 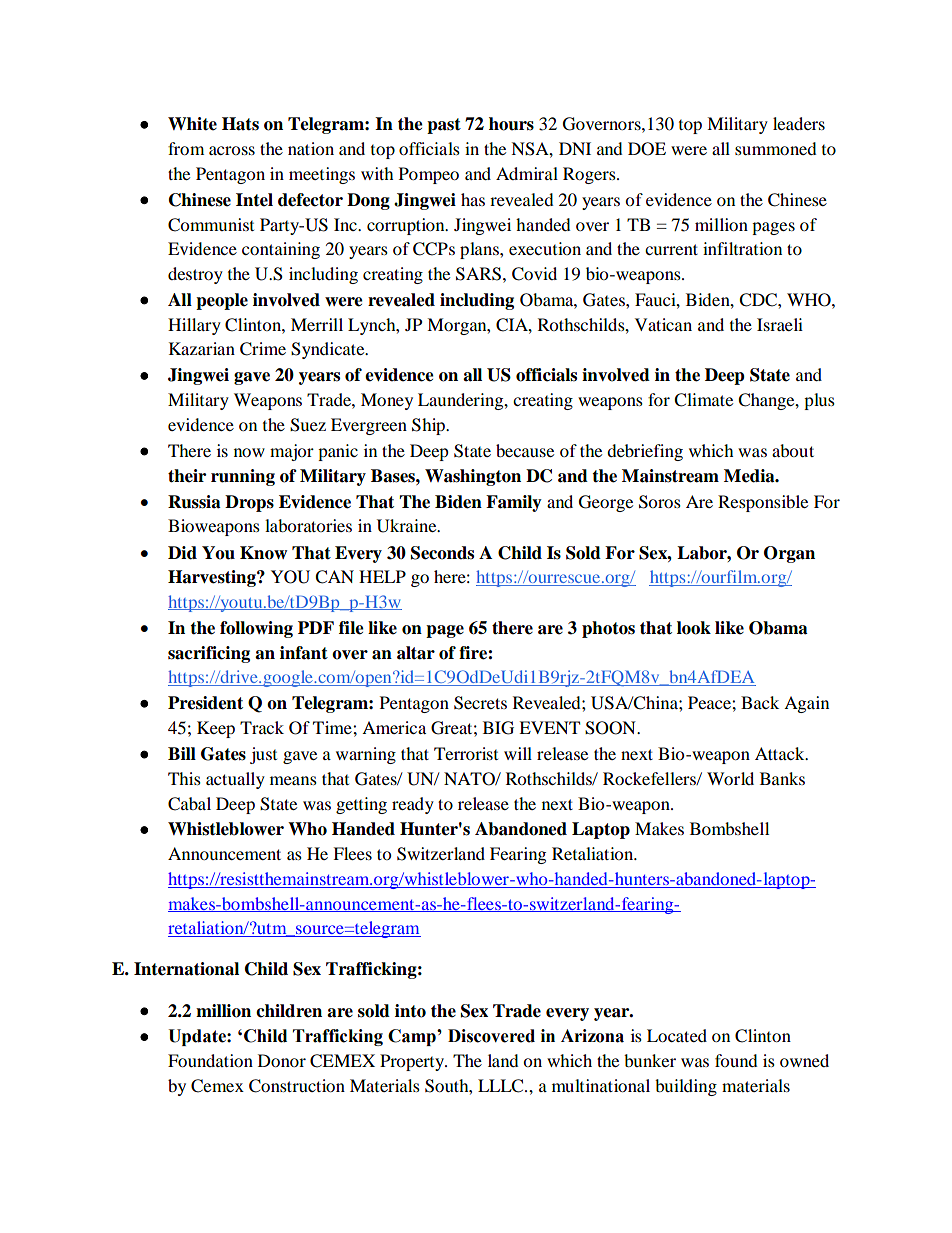 What do you see at coordinates (527, 173) in the document?
I see `Admiral` at bounding box center [527, 173].
